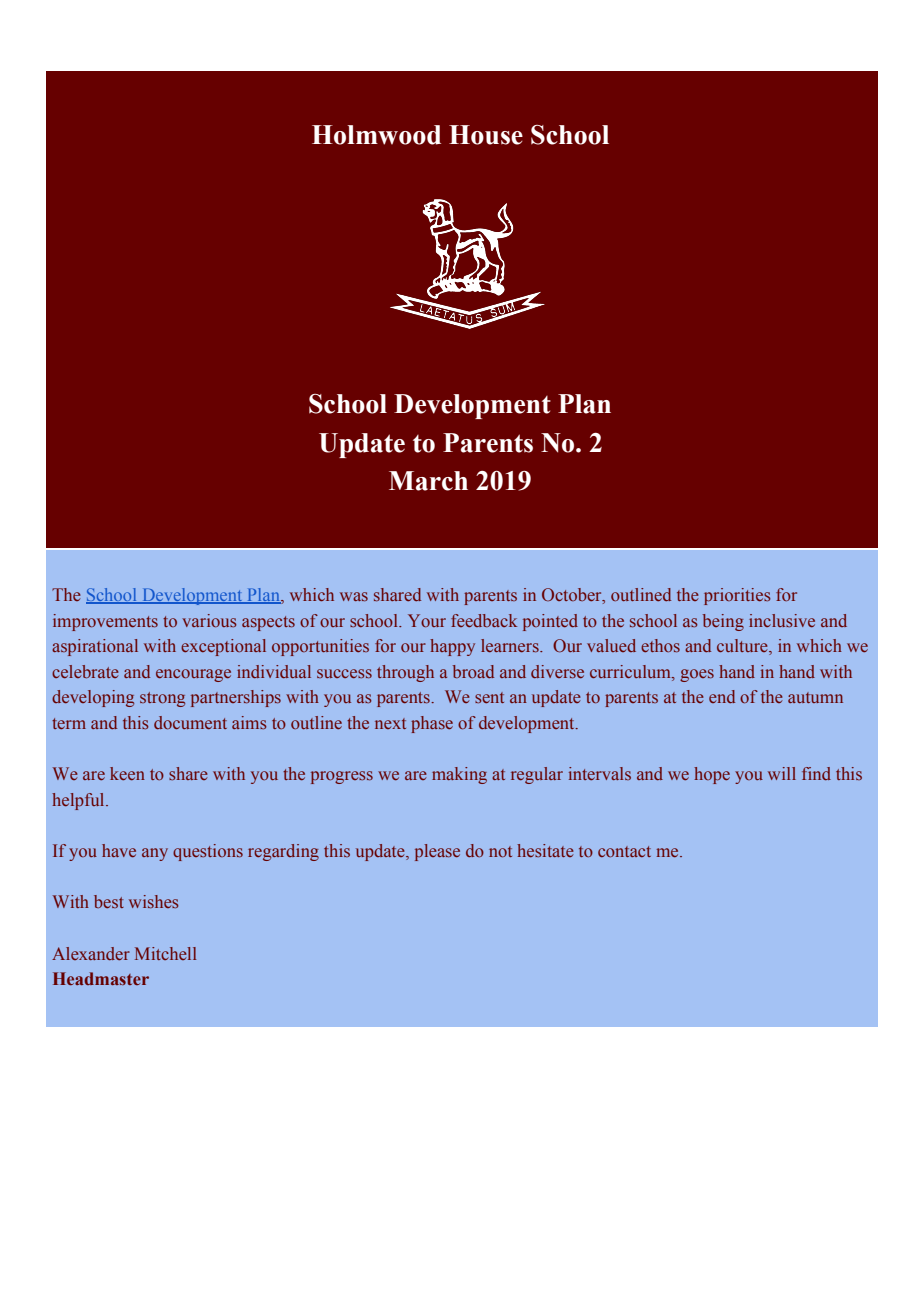 This screenshot has width=924, height=1308. What do you see at coordinates (573, 596) in the screenshot?
I see `October` at bounding box center [573, 596].
